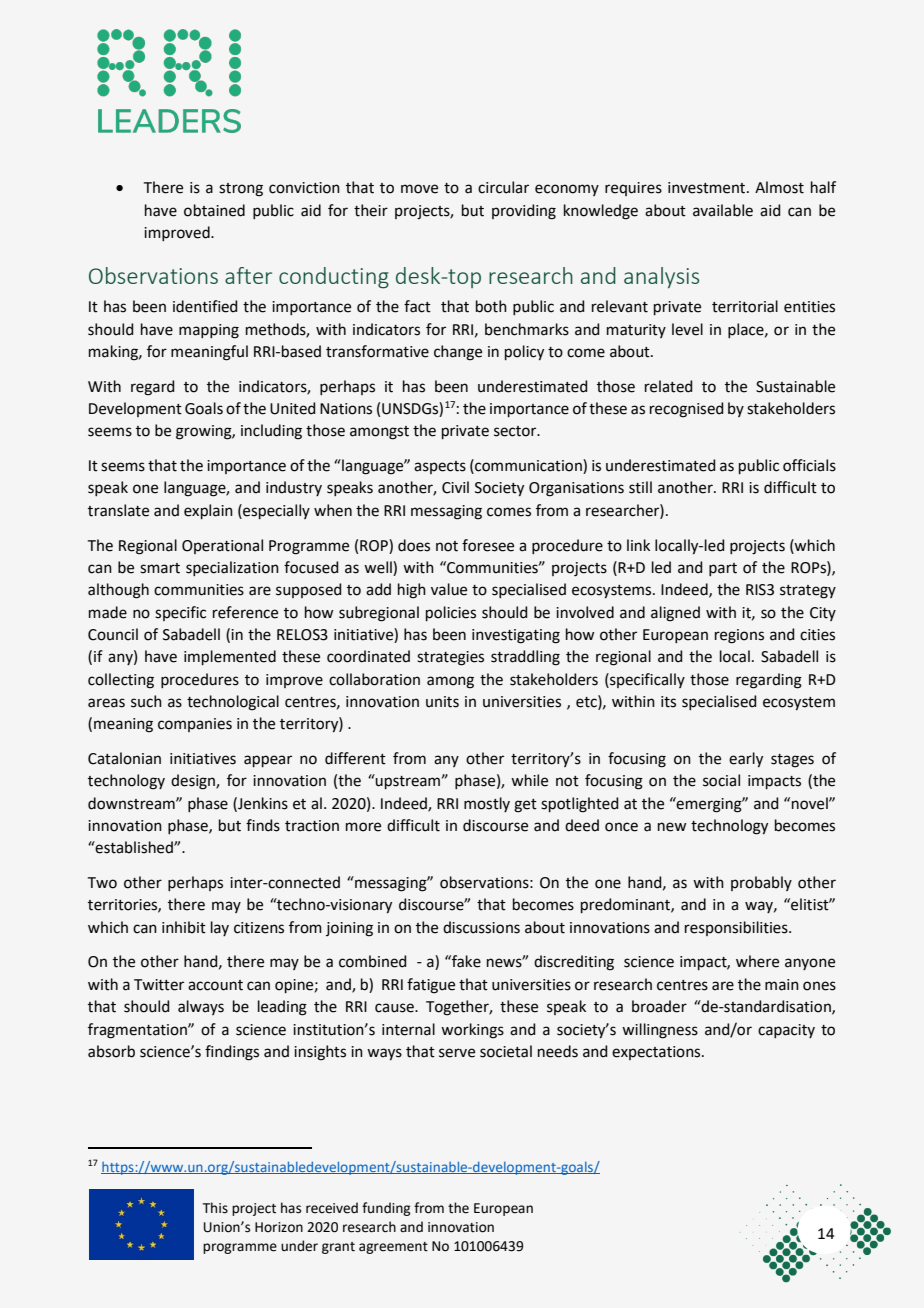 This page has width=924, height=1308. What do you see at coordinates (263, 825) in the page?
I see `finds` at bounding box center [263, 825].
